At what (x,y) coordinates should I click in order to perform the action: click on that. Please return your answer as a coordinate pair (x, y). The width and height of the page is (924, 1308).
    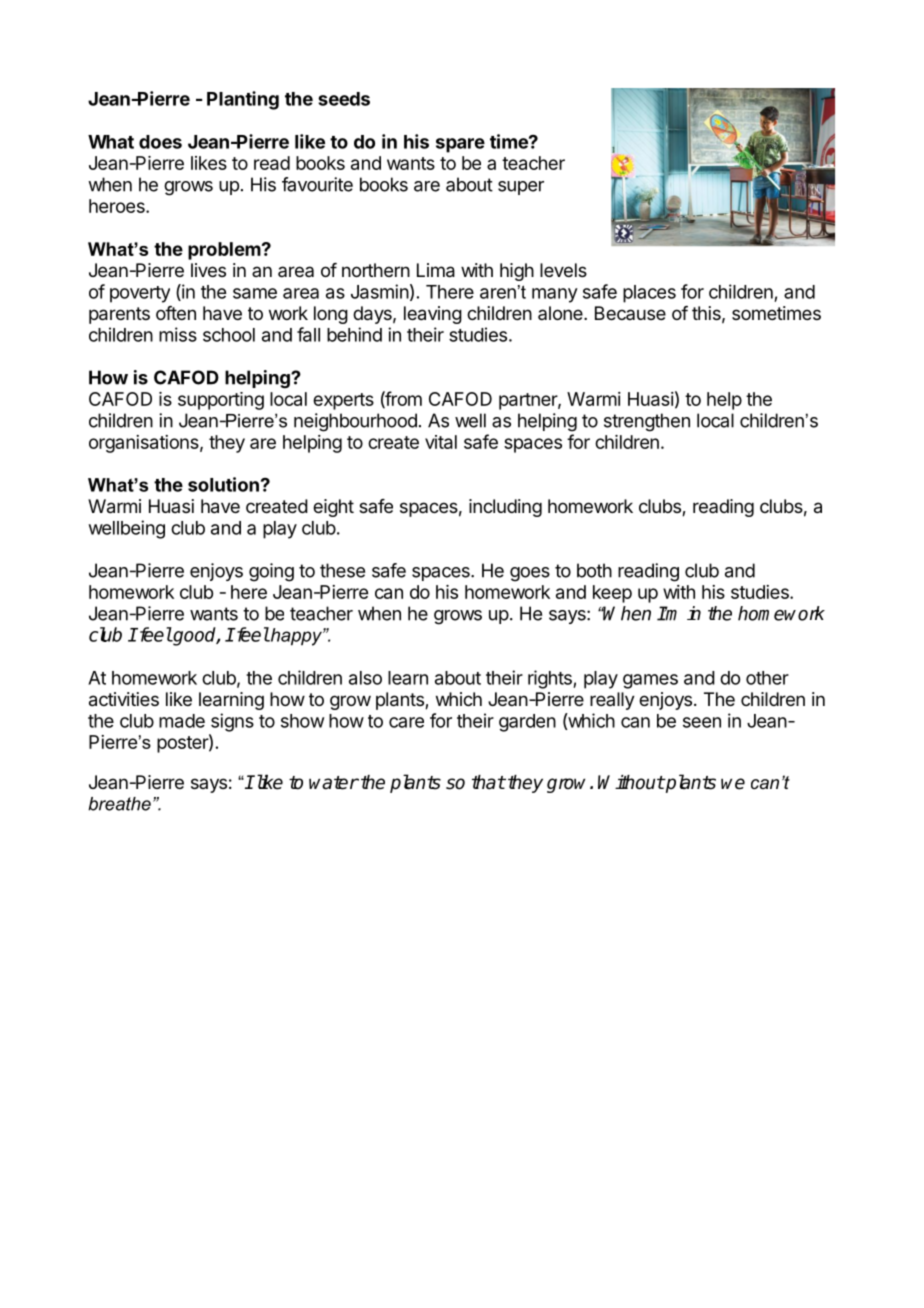
    Looking at the image, I should click on (488, 782).
